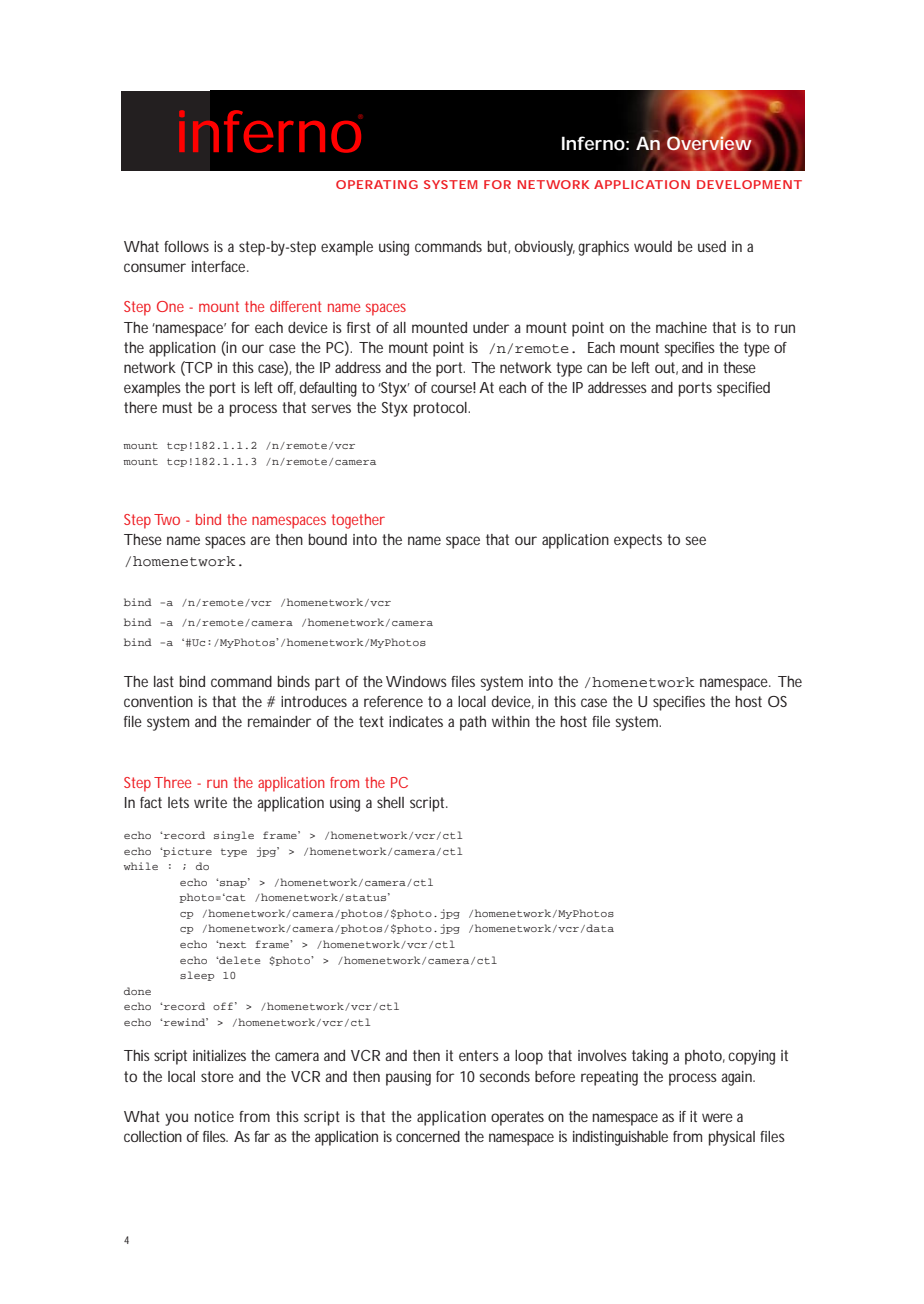 Image resolution: width=924 pixels, height=1304 pixels. Describe the element at coordinates (709, 142) in the page. I see `Overview` at that location.
